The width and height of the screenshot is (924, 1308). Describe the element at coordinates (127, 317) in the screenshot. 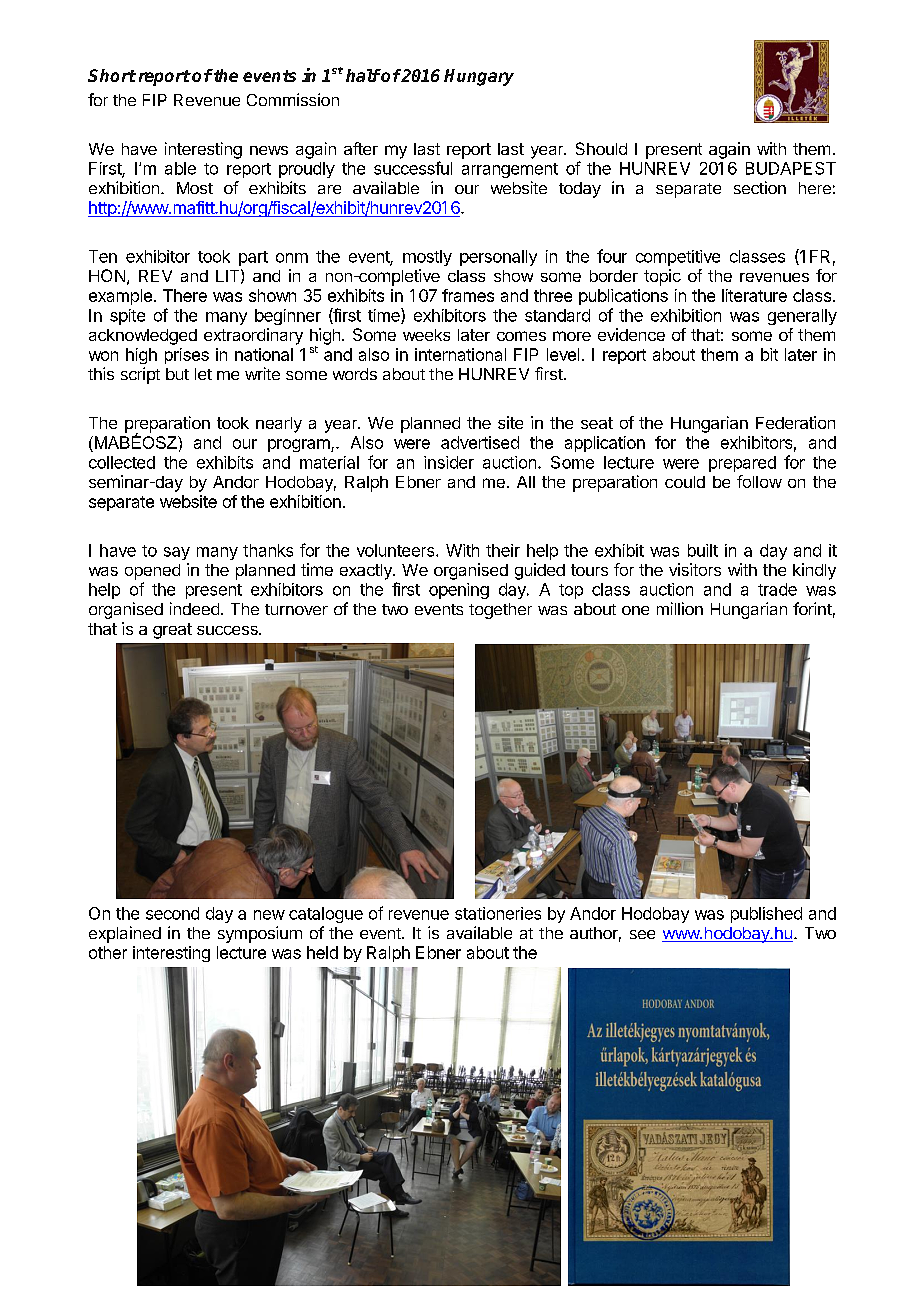

I see `spite` at that location.
